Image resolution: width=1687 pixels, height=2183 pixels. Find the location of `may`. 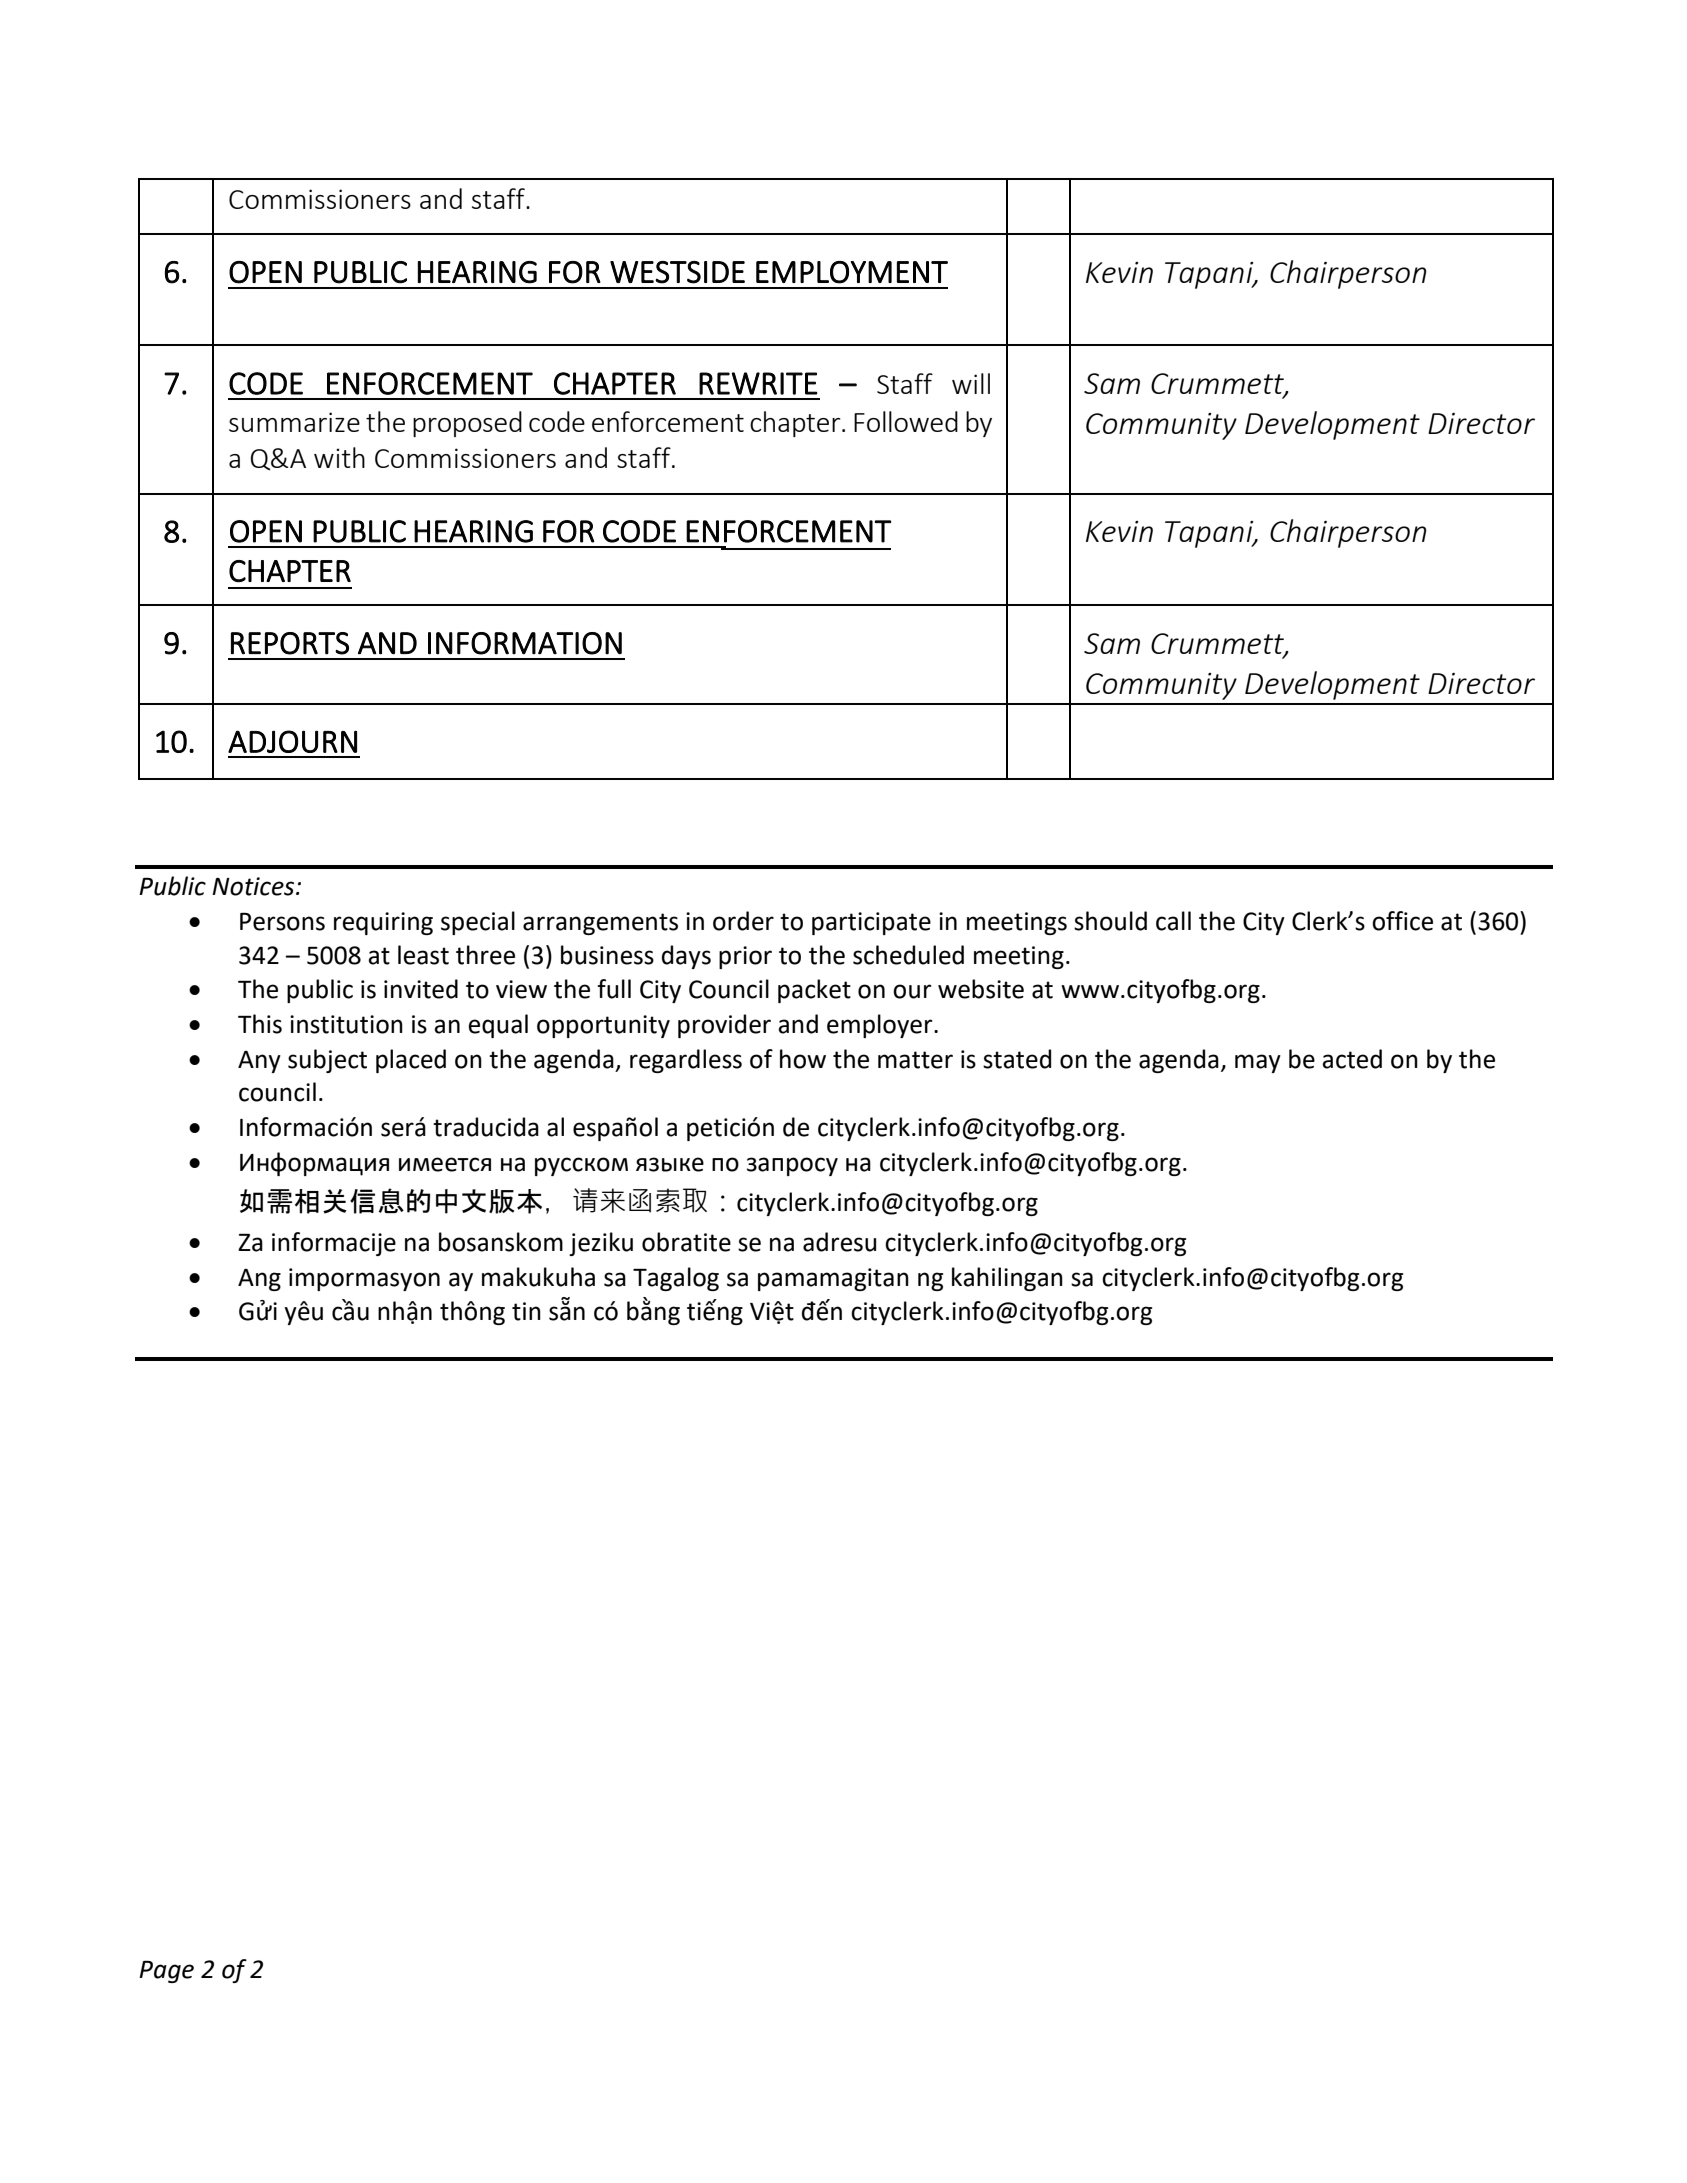

may is located at coordinates (1258, 1063).
